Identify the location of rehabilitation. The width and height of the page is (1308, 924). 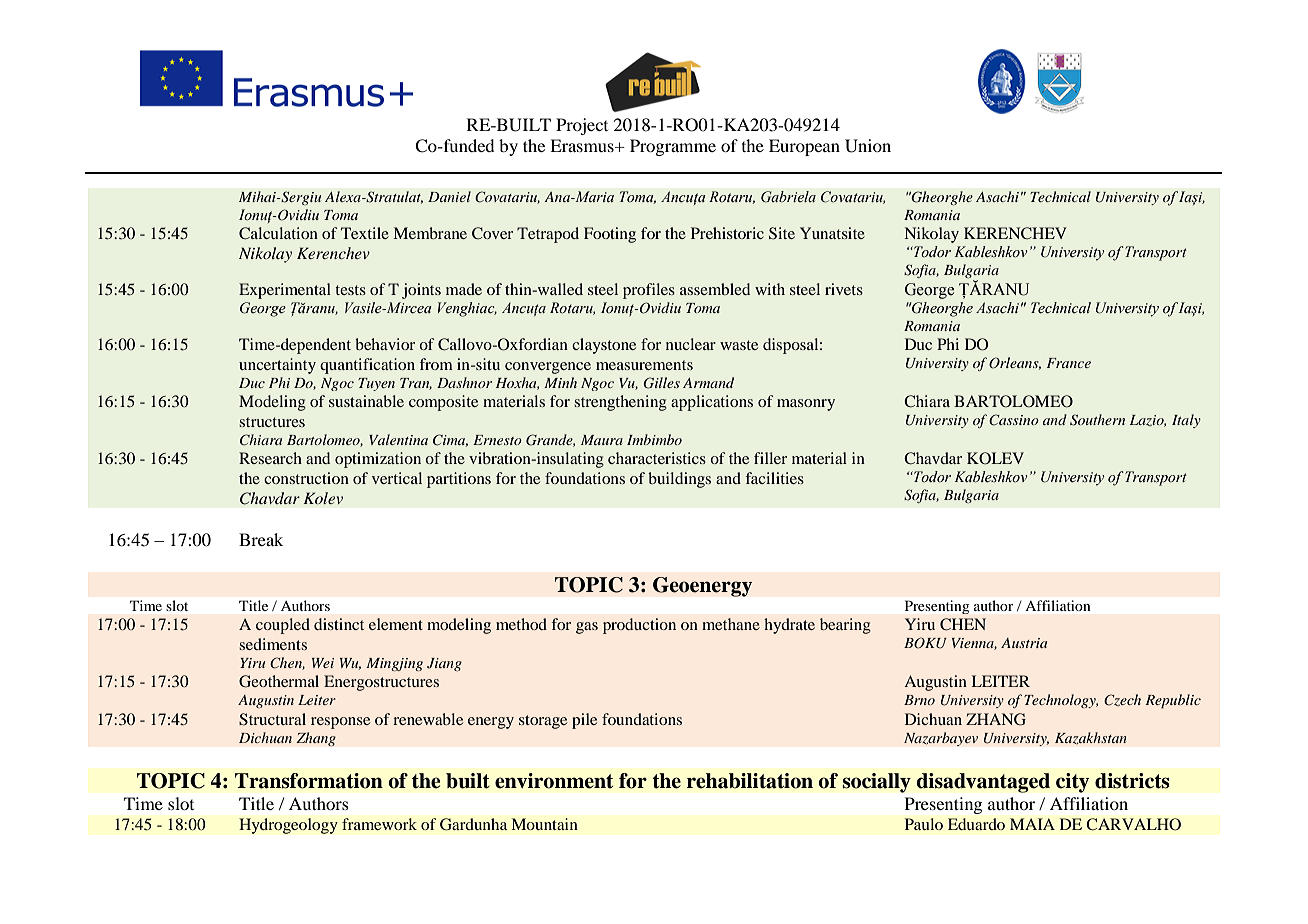
(750, 781).
